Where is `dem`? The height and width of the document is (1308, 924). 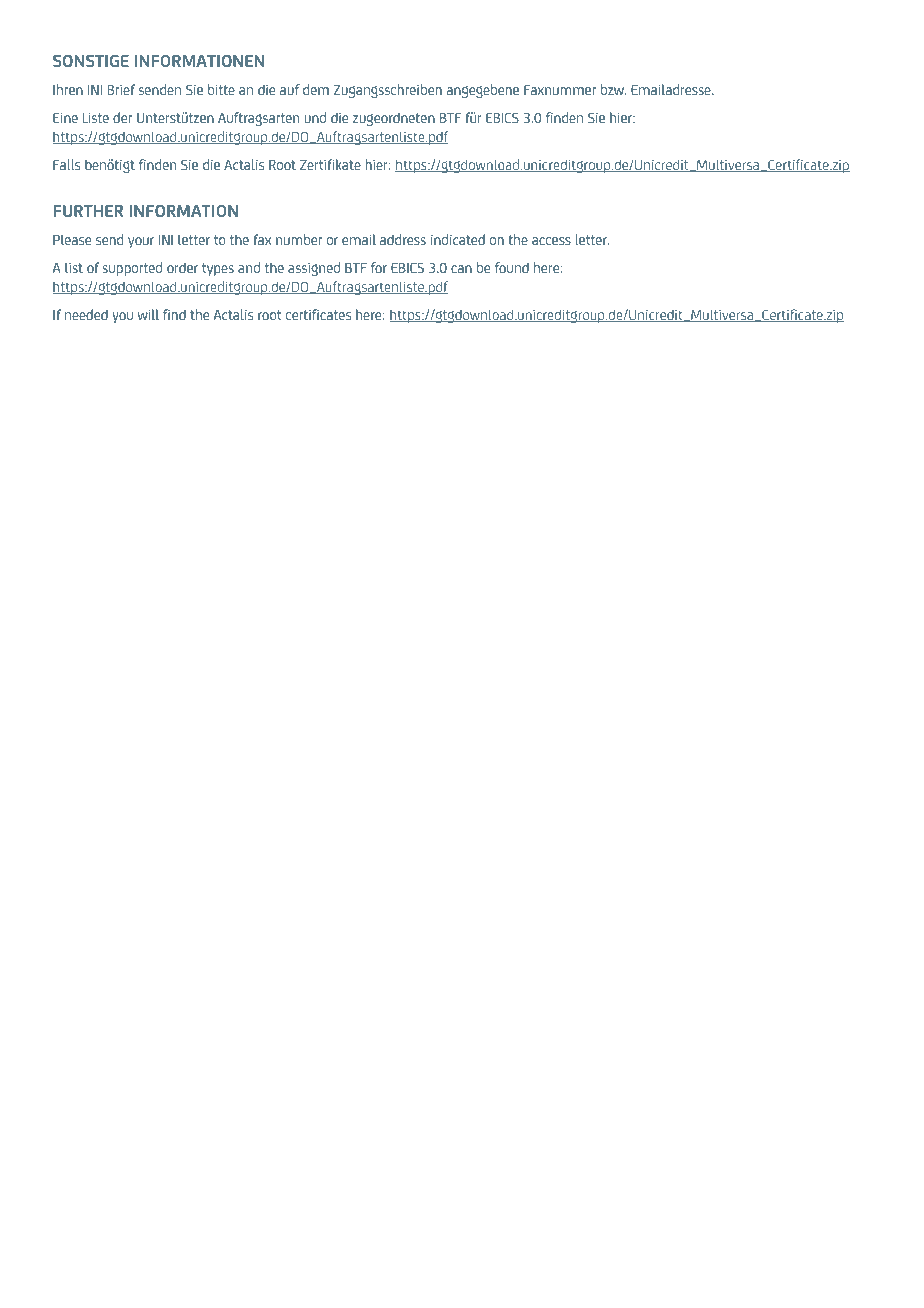
dem is located at coordinates (316, 89).
